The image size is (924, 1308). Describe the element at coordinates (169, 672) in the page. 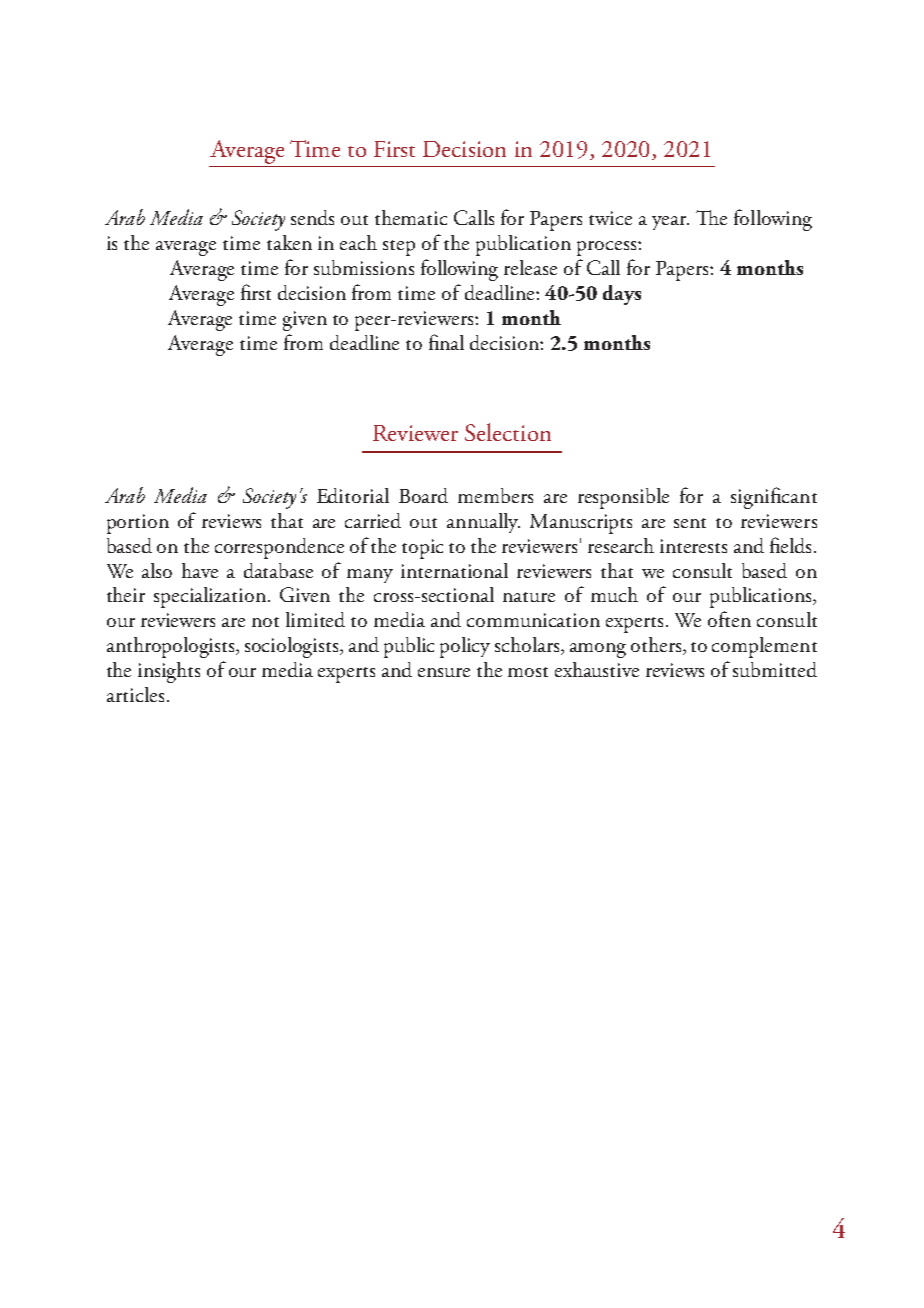

I see `insights` at that location.
